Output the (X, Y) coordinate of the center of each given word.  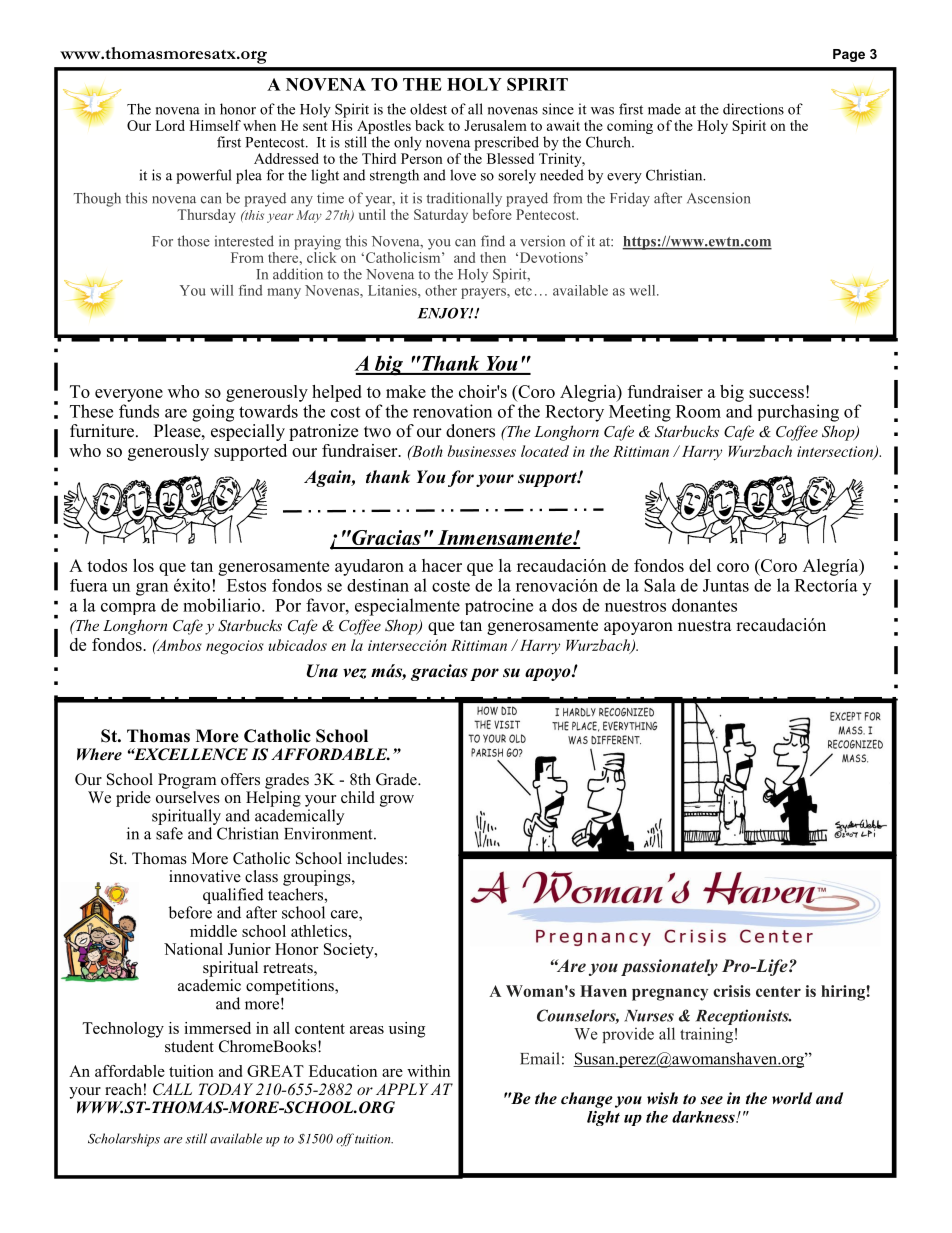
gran (152, 589)
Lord (170, 125)
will (221, 290)
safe (169, 833)
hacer (442, 565)
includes (375, 858)
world (792, 1098)
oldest (428, 109)
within (428, 1071)
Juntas (726, 585)
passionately (669, 967)
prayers (484, 293)
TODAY (226, 1089)
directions (753, 109)
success (776, 393)
